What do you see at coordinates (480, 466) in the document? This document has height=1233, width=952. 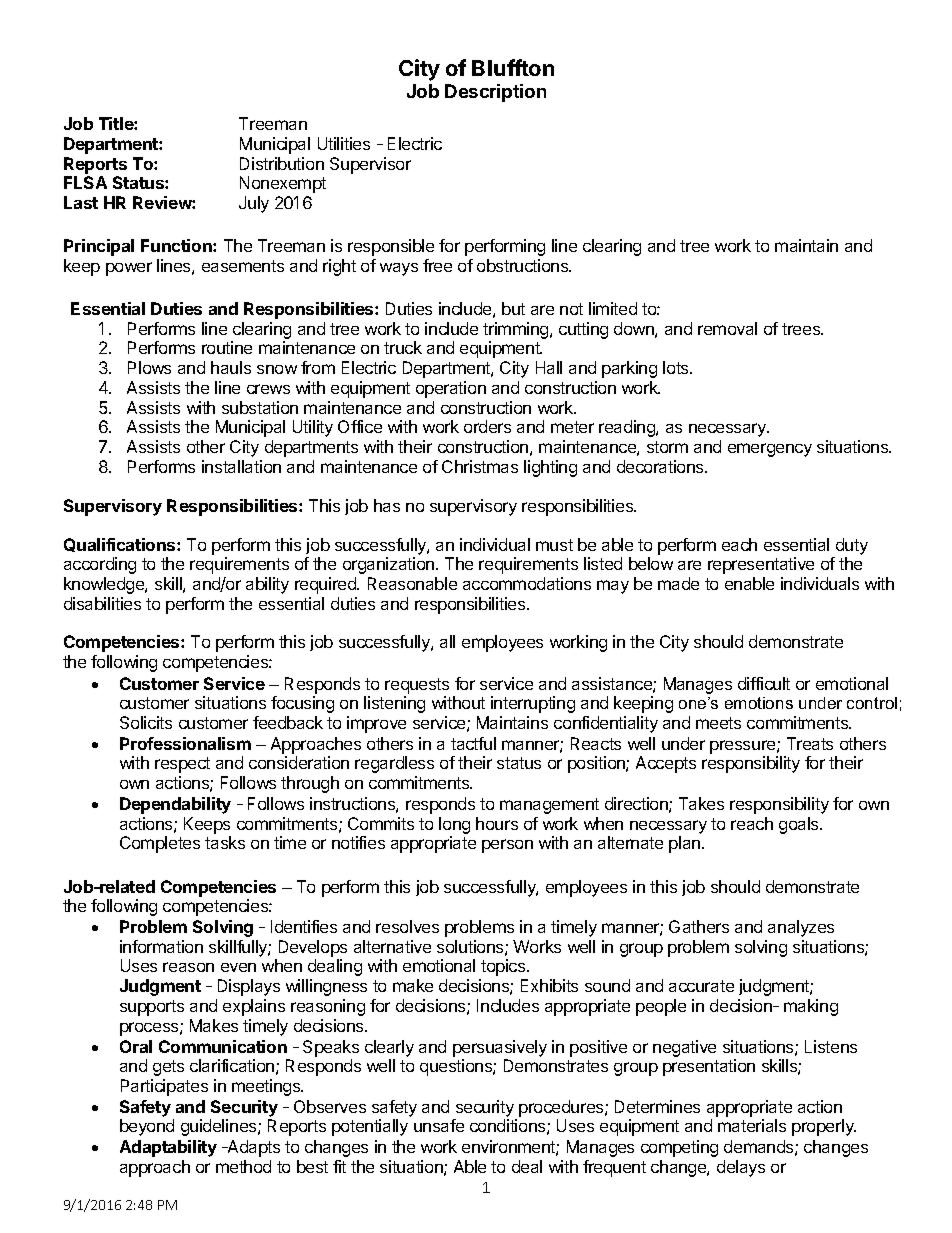 I see `Christmas` at bounding box center [480, 466].
